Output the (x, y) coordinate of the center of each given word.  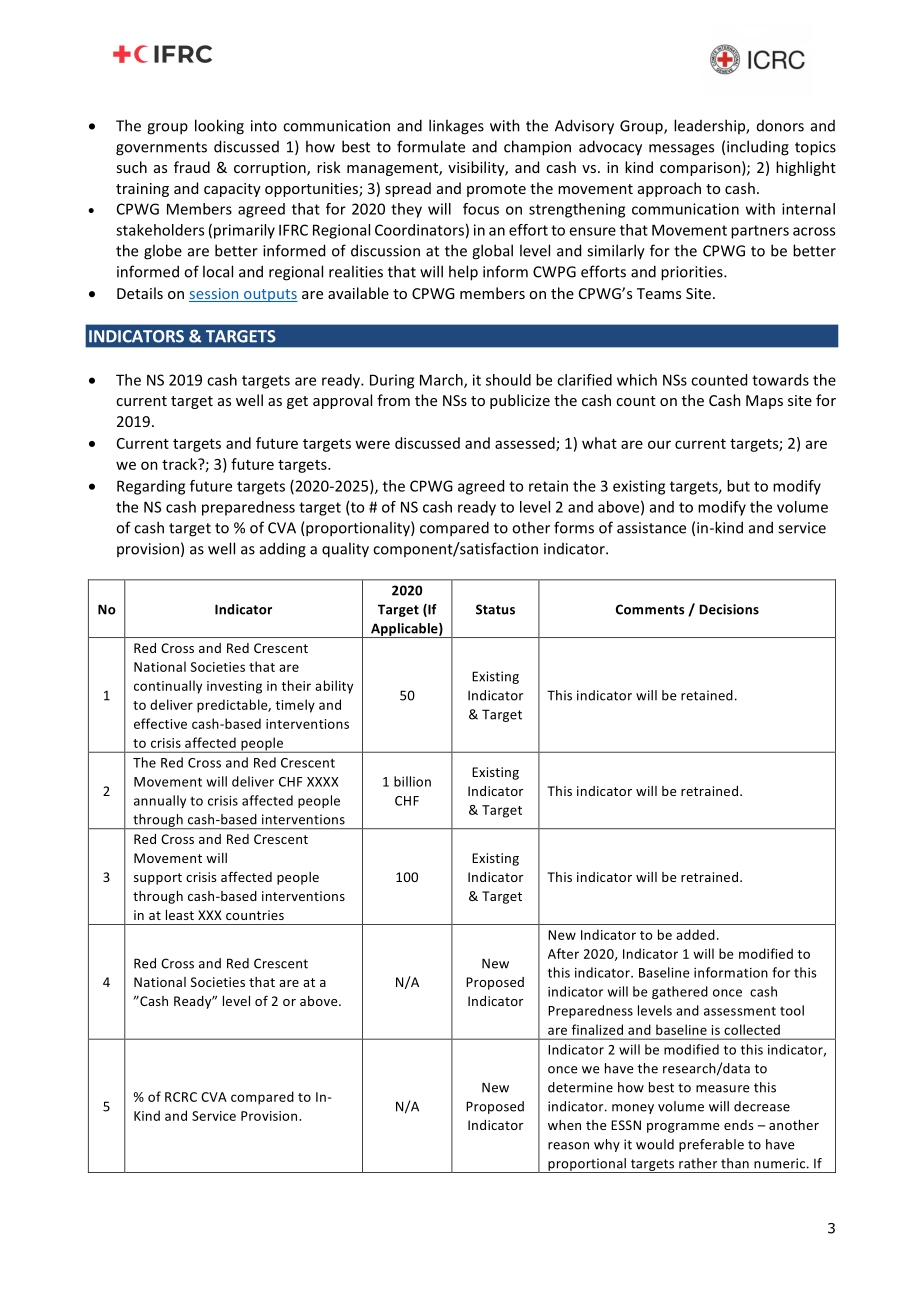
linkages (456, 127)
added (695, 934)
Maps (764, 402)
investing (234, 687)
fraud (192, 167)
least (180, 915)
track (180, 464)
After (563, 953)
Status (495, 609)
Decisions (729, 609)
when (564, 1125)
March (442, 381)
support (158, 879)
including (758, 148)
